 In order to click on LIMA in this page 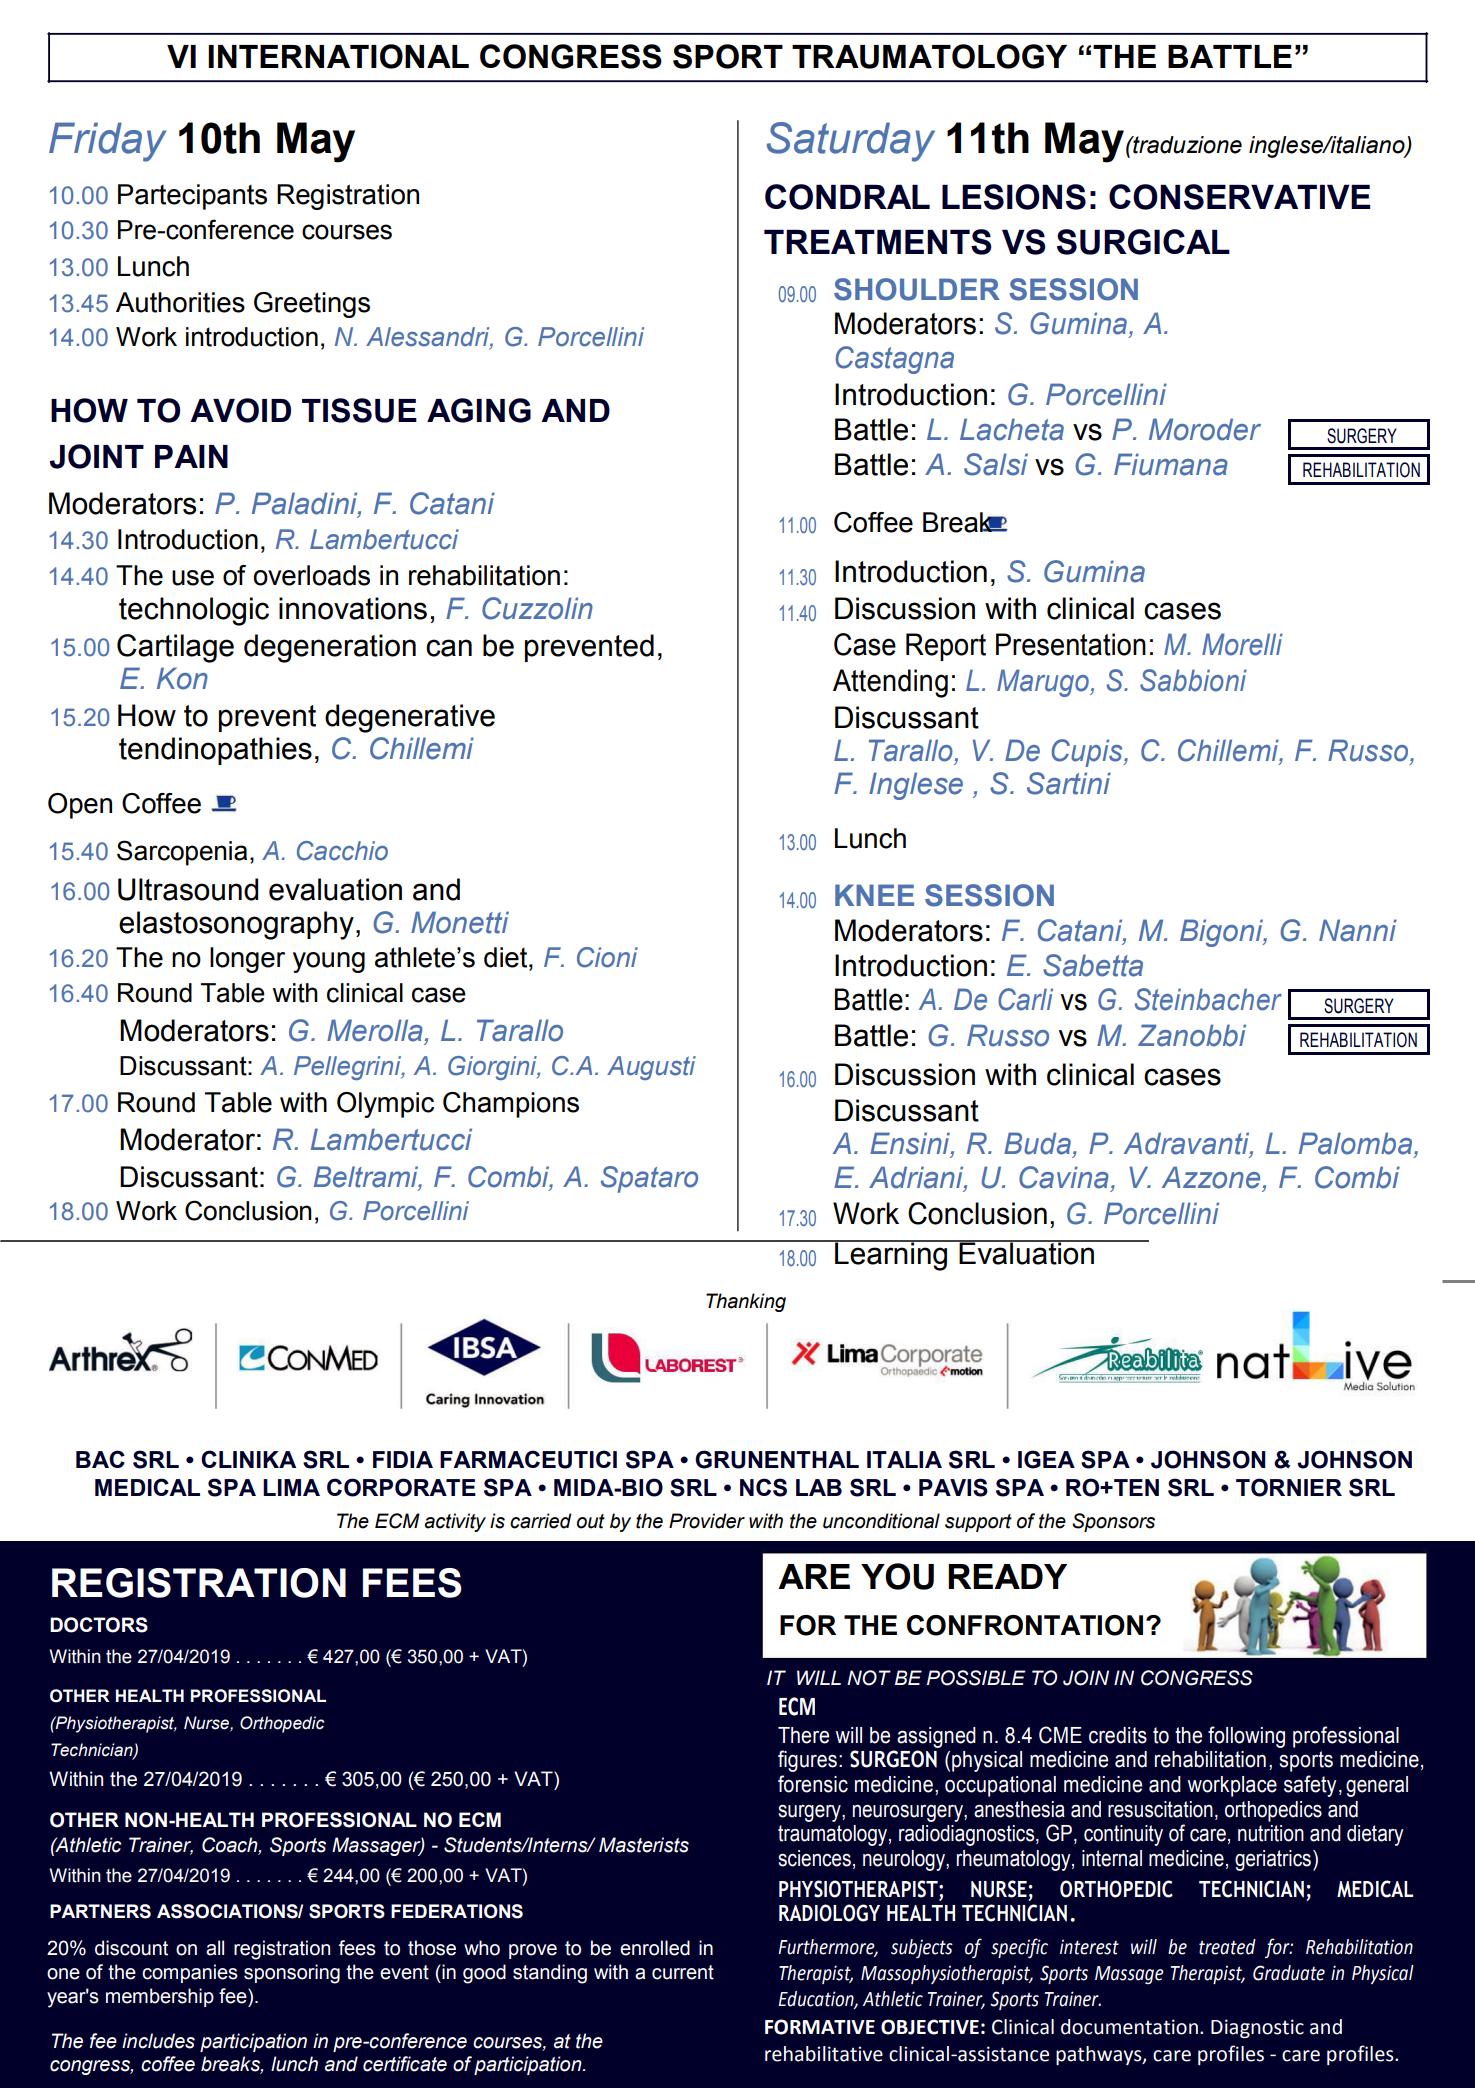, I will do `click(291, 1487)`.
